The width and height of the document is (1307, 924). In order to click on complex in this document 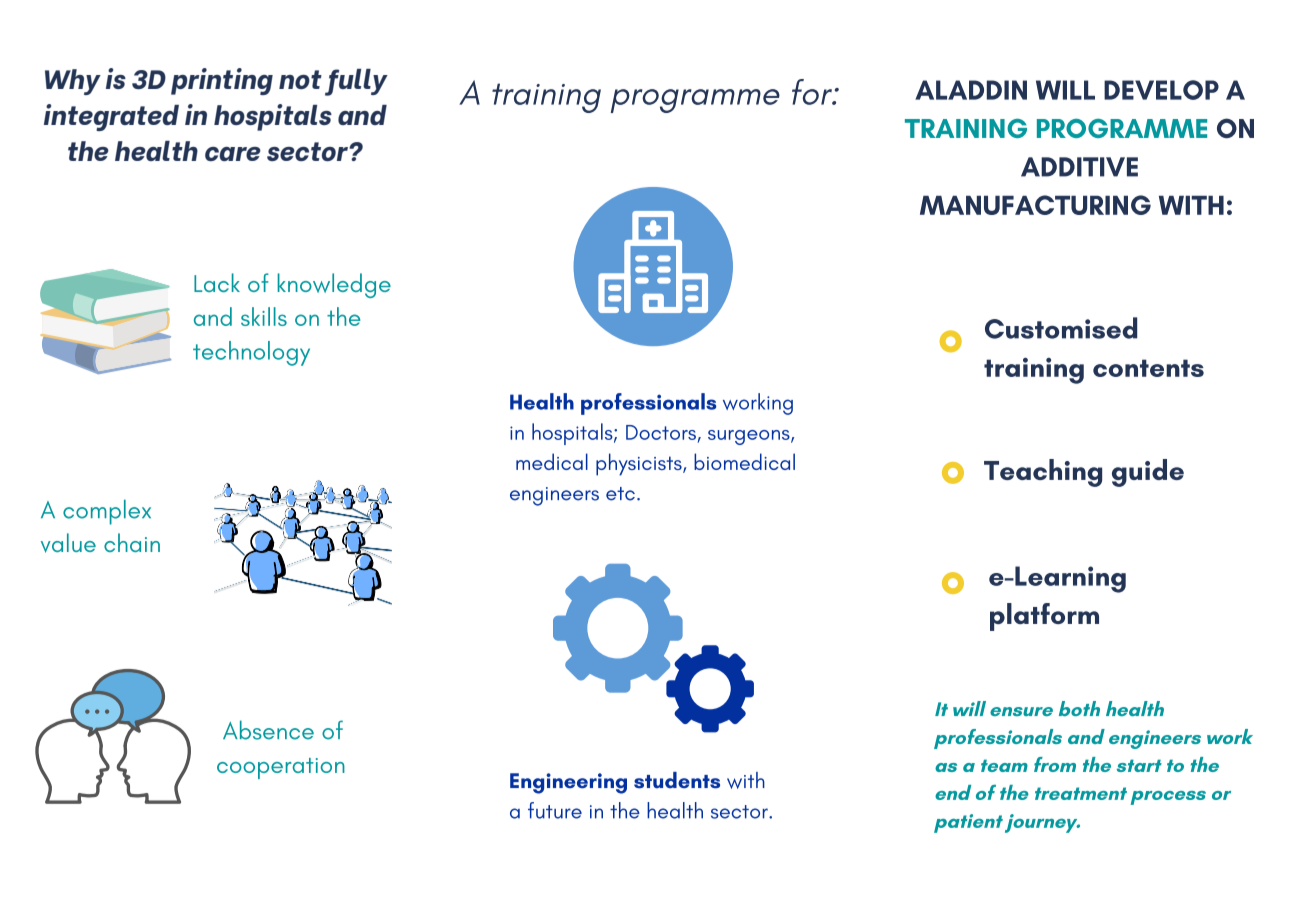, I will do `click(107, 512)`.
